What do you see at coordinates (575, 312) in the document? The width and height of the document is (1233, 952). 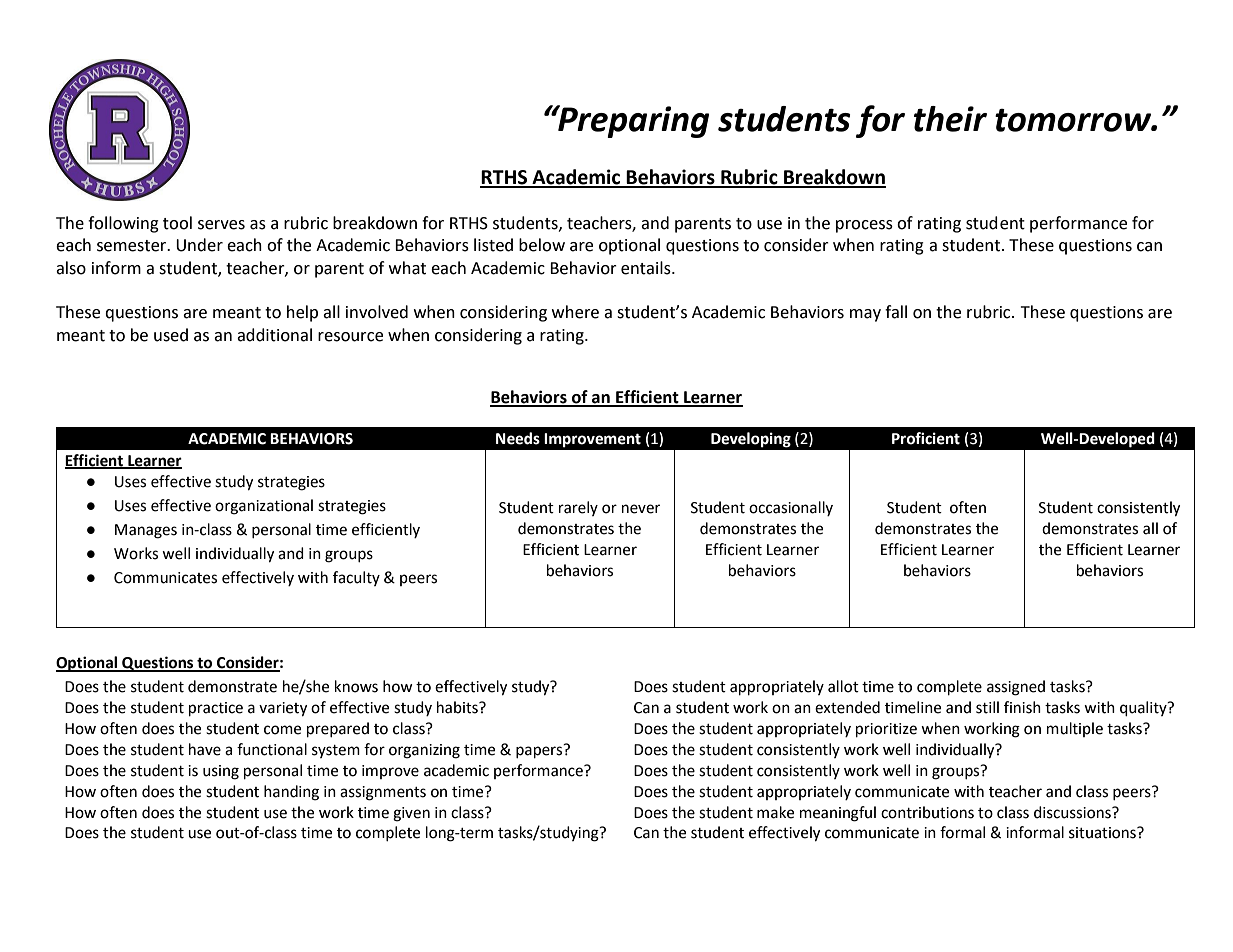 I see `where` at bounding box center [575, 312].
